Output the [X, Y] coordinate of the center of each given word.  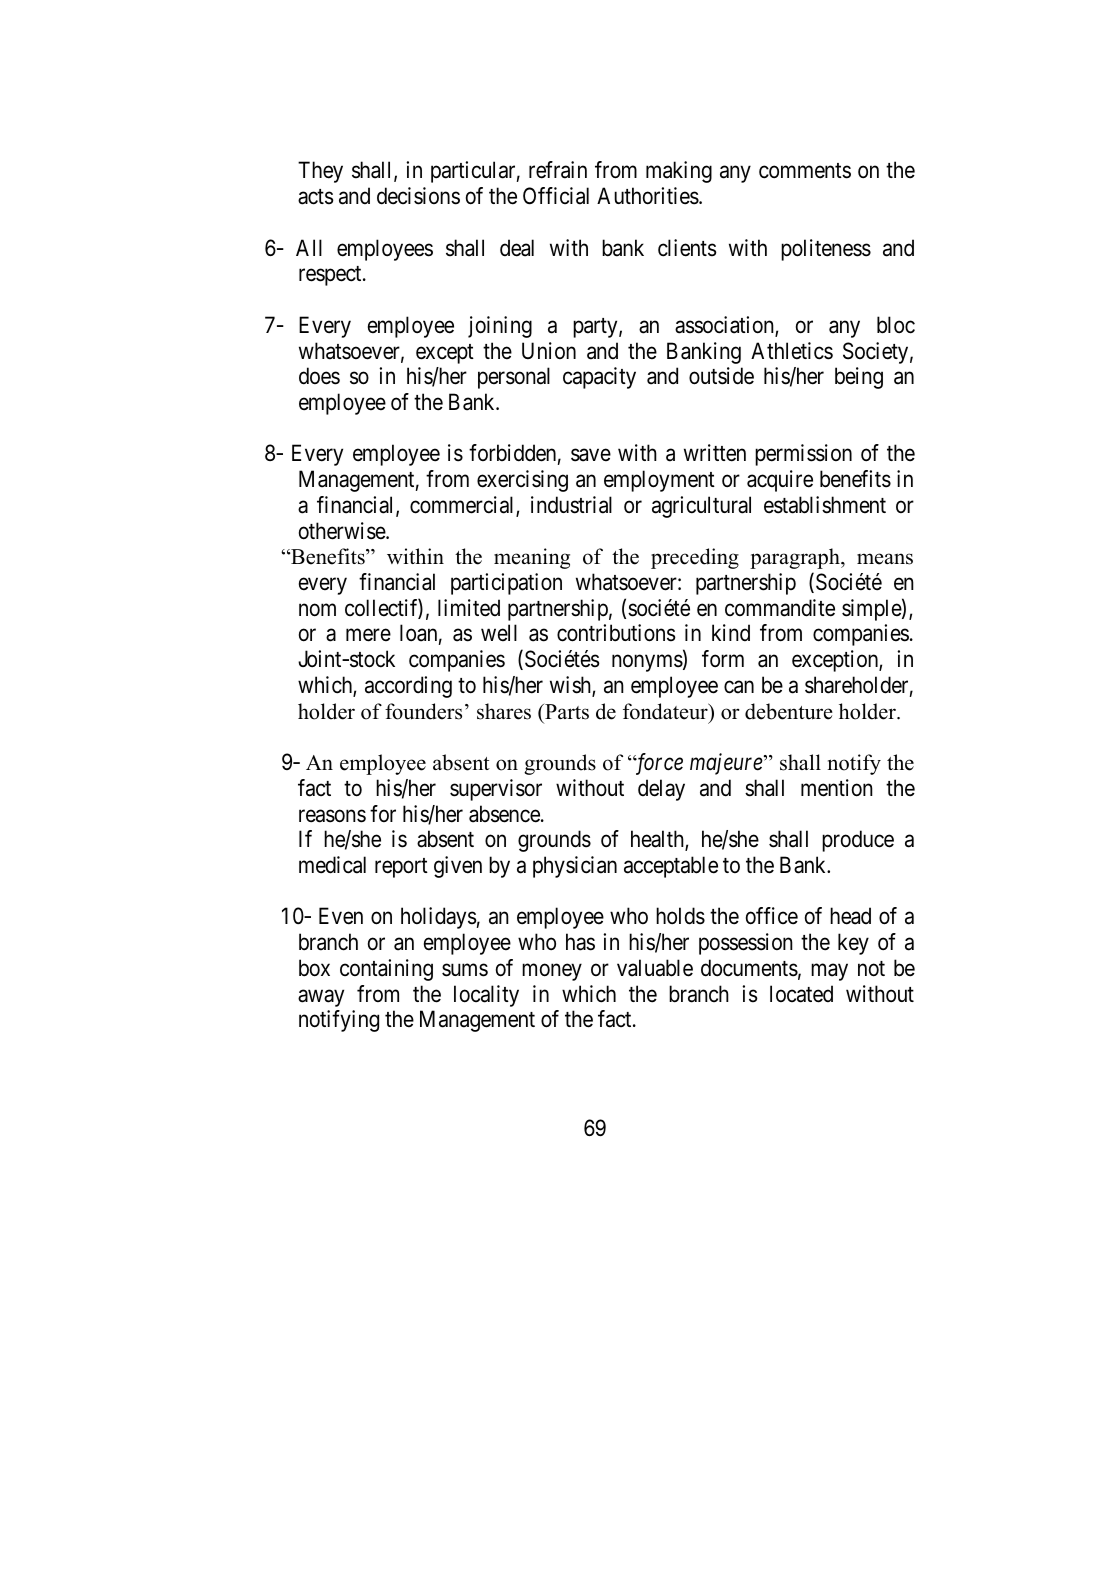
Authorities [648, 196]
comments [805, 171]
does [319, 376]
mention [837, 788]
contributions [616, 633]
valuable [655, 968]
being [859, 378]
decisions [418, 196]
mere [368, 635]
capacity [599, 378]
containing [386, 970]
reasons [332, 816]
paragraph [796, 558]
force [658, 764]
